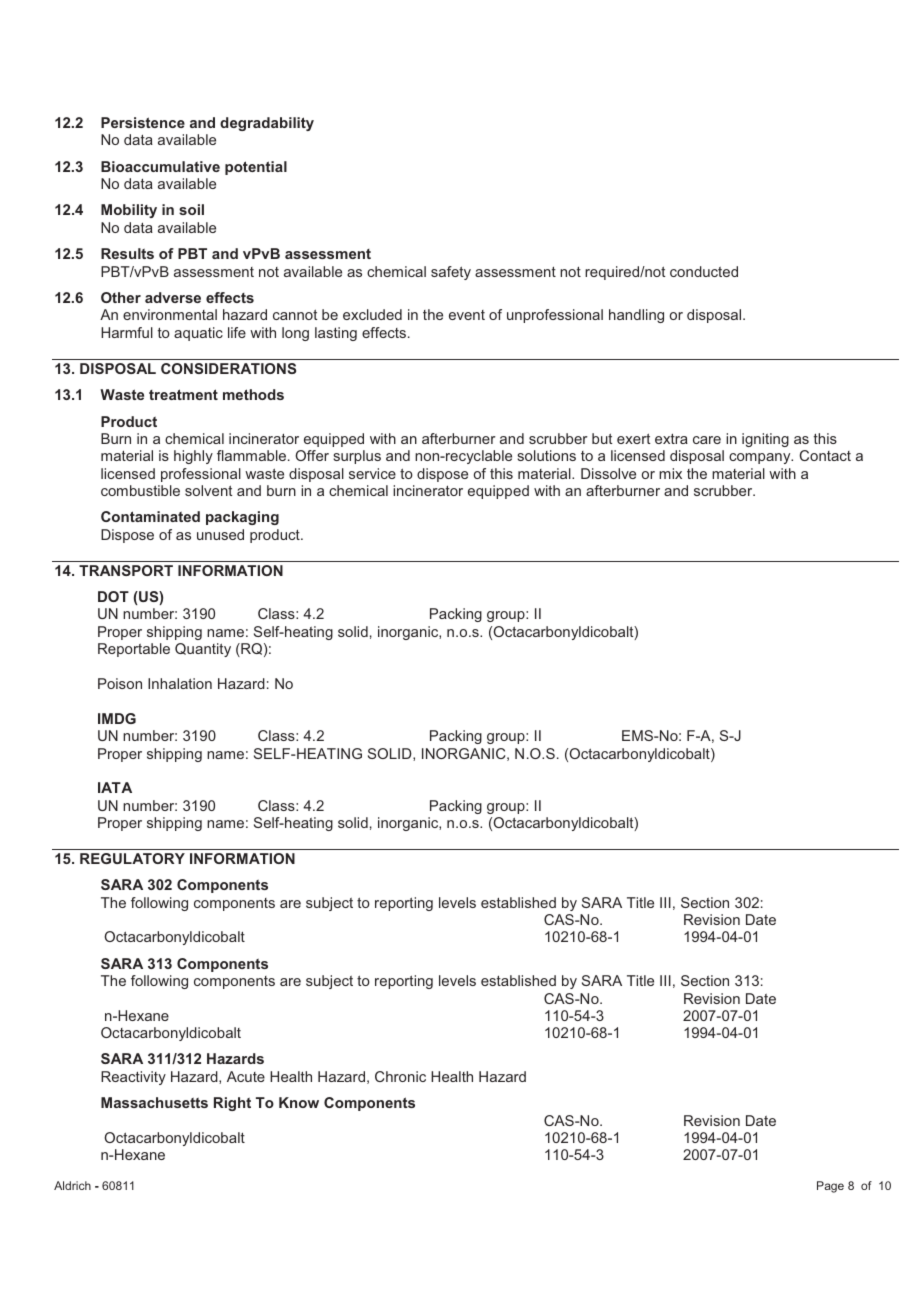 The width and height of the page is (924, 1308). What do you see at coordinates (140, 490) in the page?
I see `combustible` at bounding box center [140, 490].
